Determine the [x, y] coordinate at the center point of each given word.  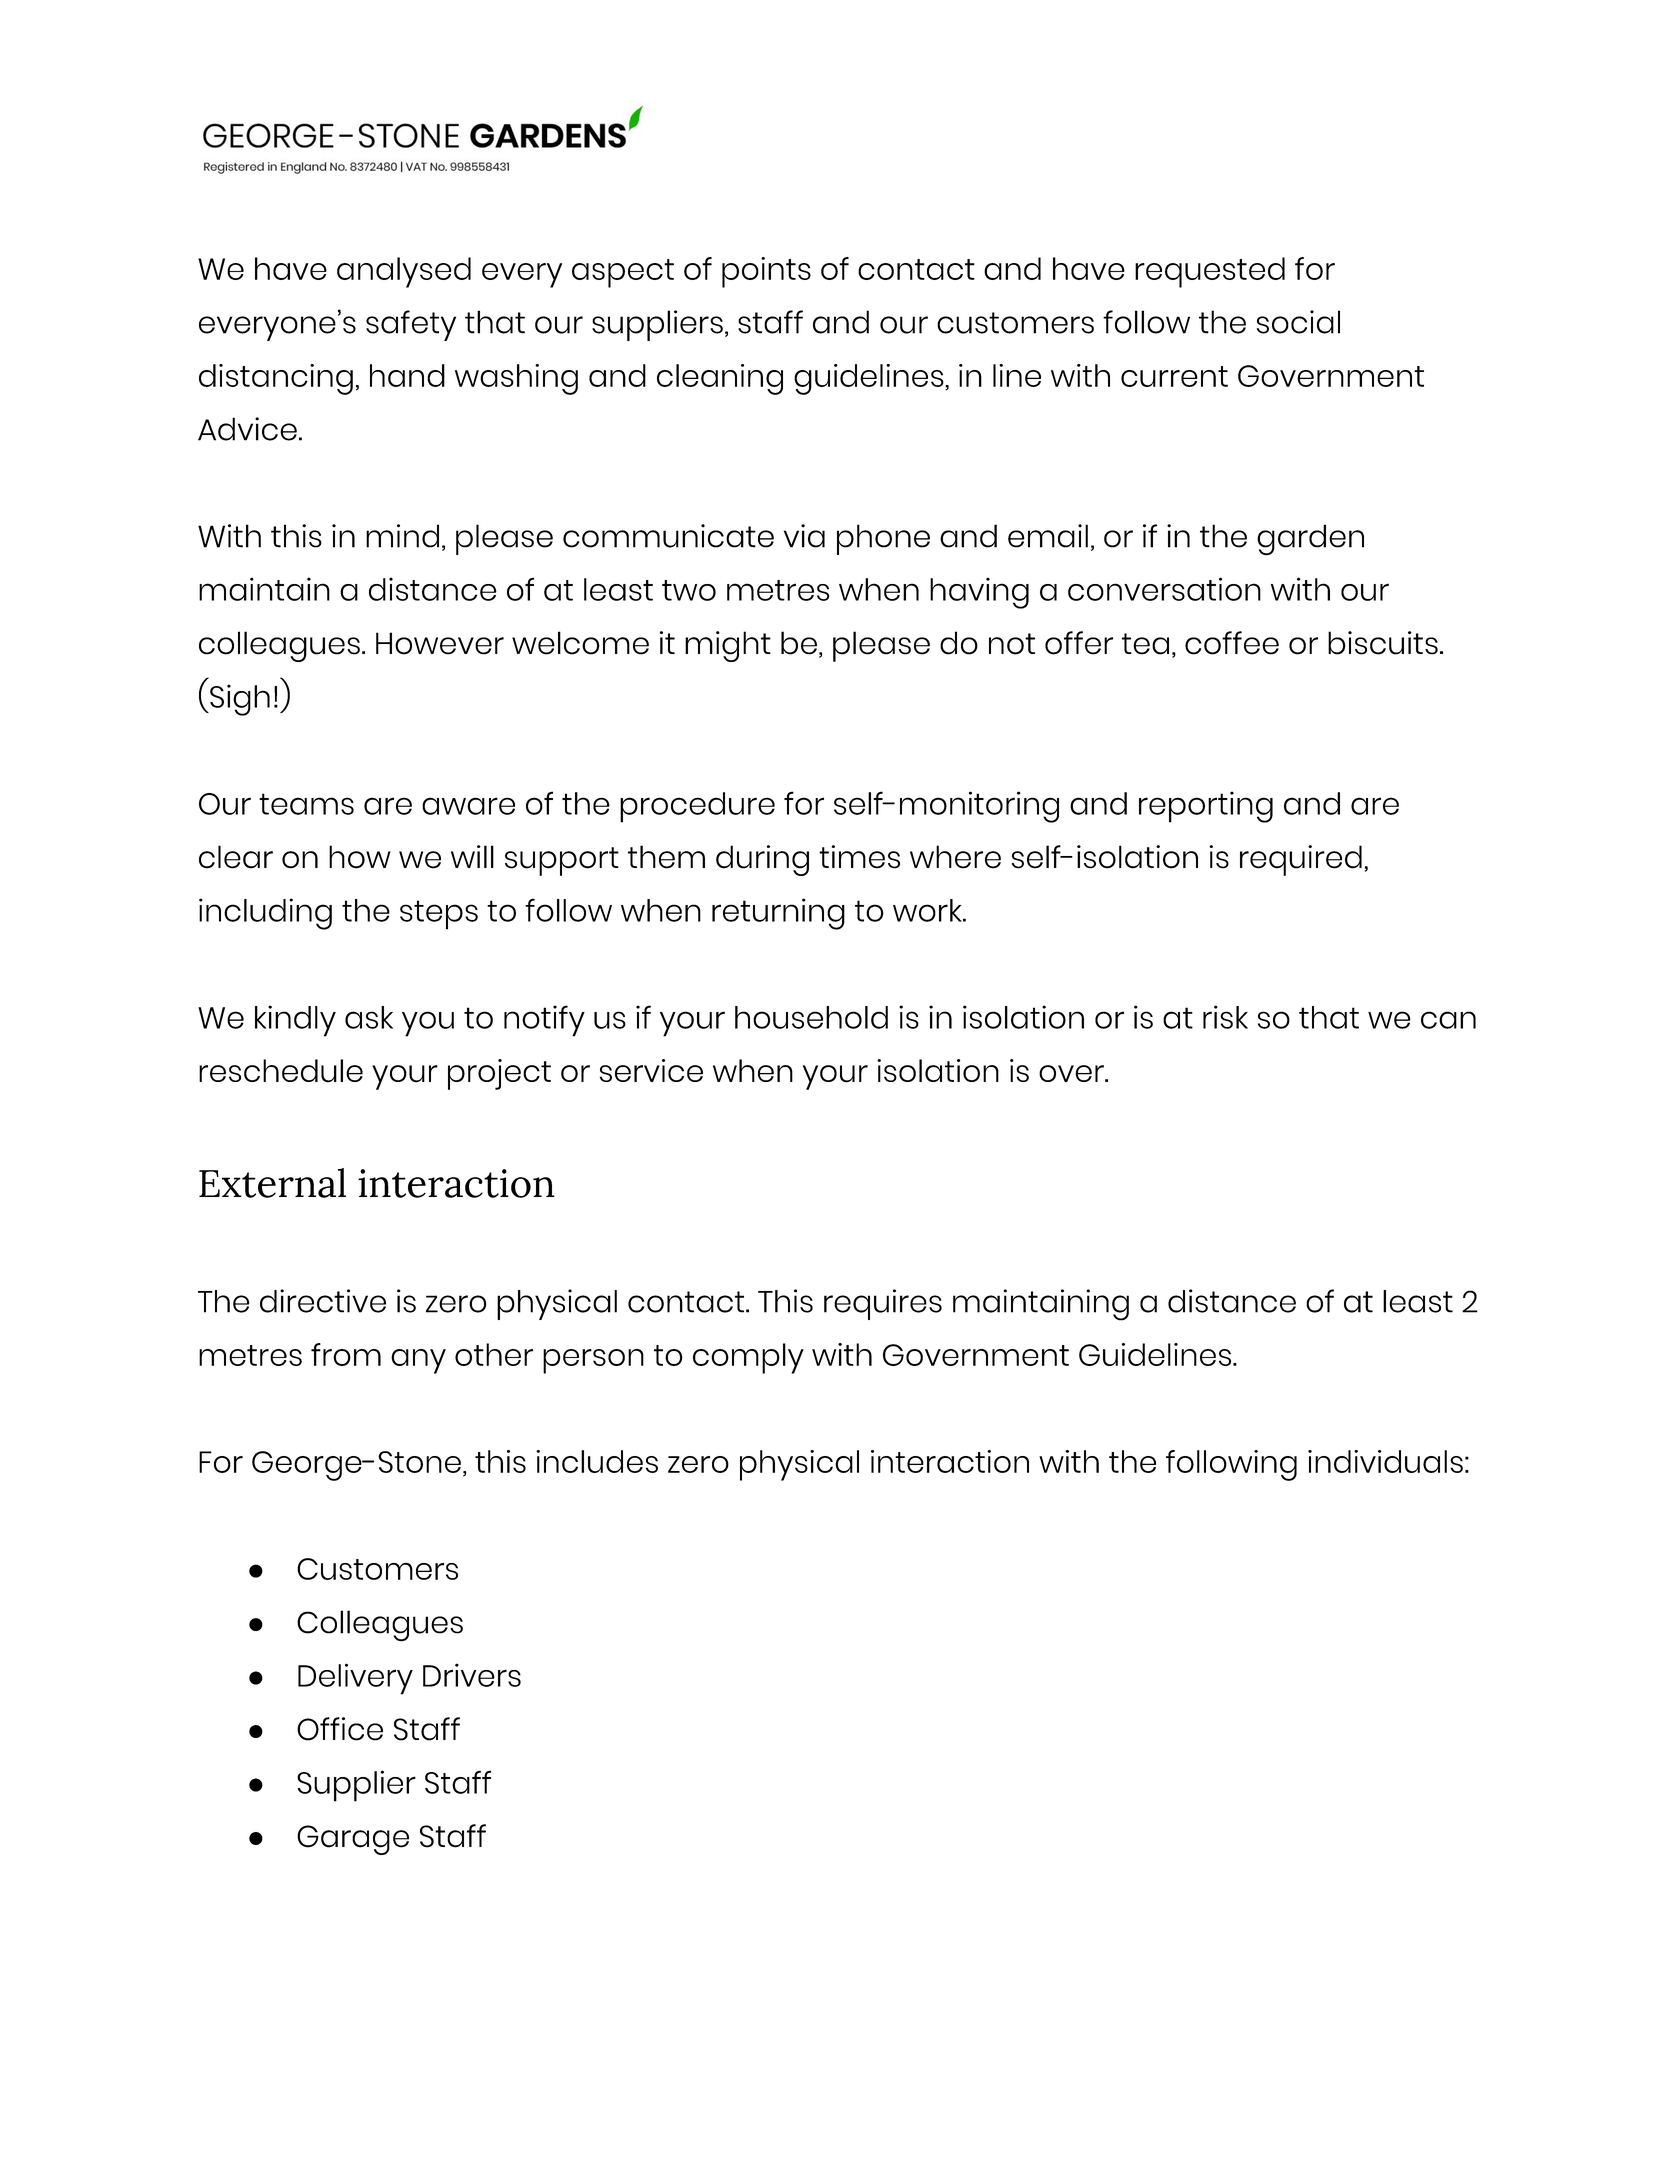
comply [748, 1358]
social [1298, 322]
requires [883, 1304]
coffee [1232, 643]
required [1301, 860]
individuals [1385, 1461]
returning [778, 914]
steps [439, 915]
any [418, 1361]
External [272, 1183]
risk [1225, 1017]
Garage [353, 1840]
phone [883, 539]
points [766, 272]
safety [411, 325]
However [440, 643]
